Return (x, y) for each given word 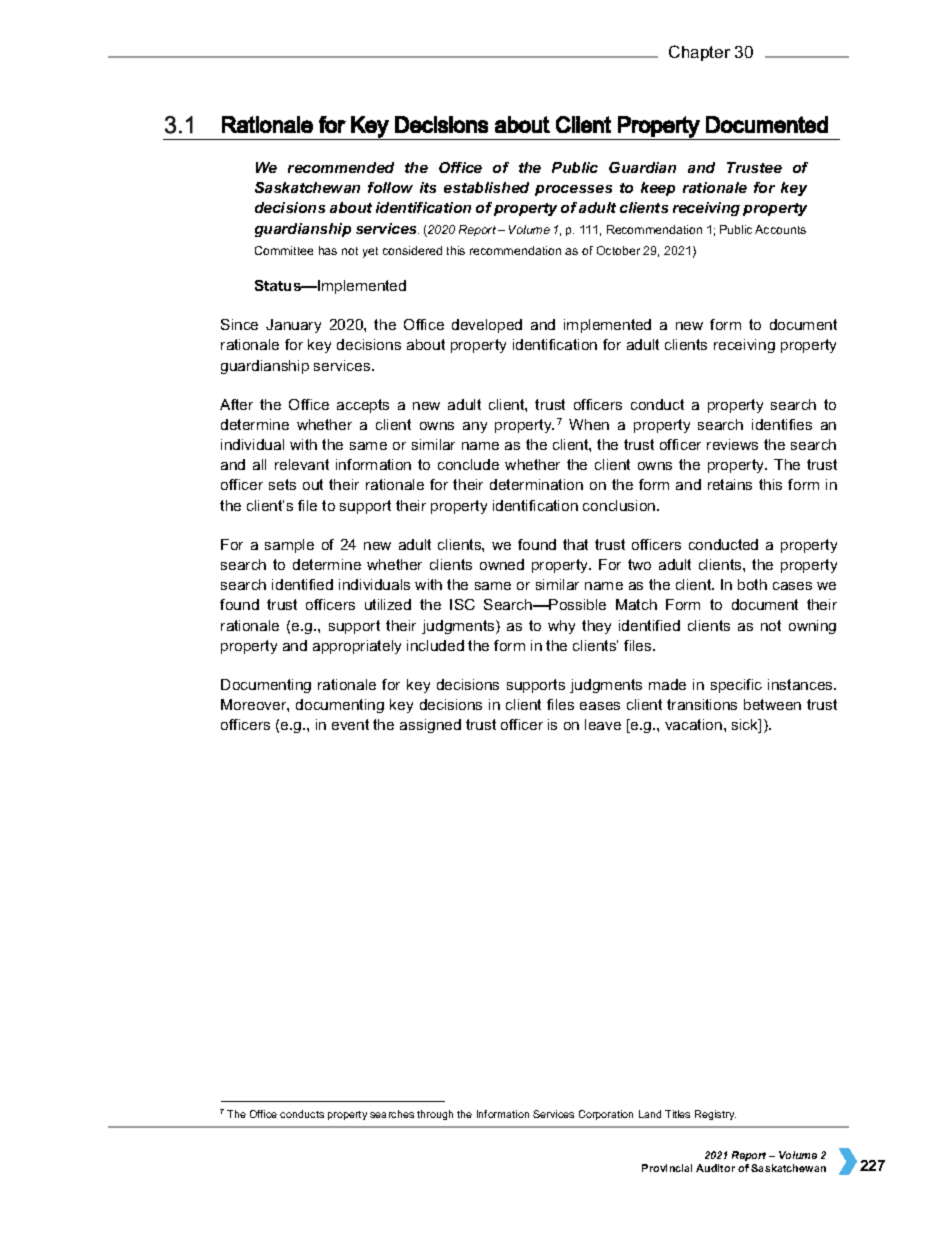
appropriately (357, 647)
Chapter (699, 53)
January (293, 326)
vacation (693, 724)
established (486, 187)
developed (487, 326)
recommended (341, 167)
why (561, 627)
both (752, 584)
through (435, 1115)
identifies (782, 424)
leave (603, 724)
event (350, 724)
